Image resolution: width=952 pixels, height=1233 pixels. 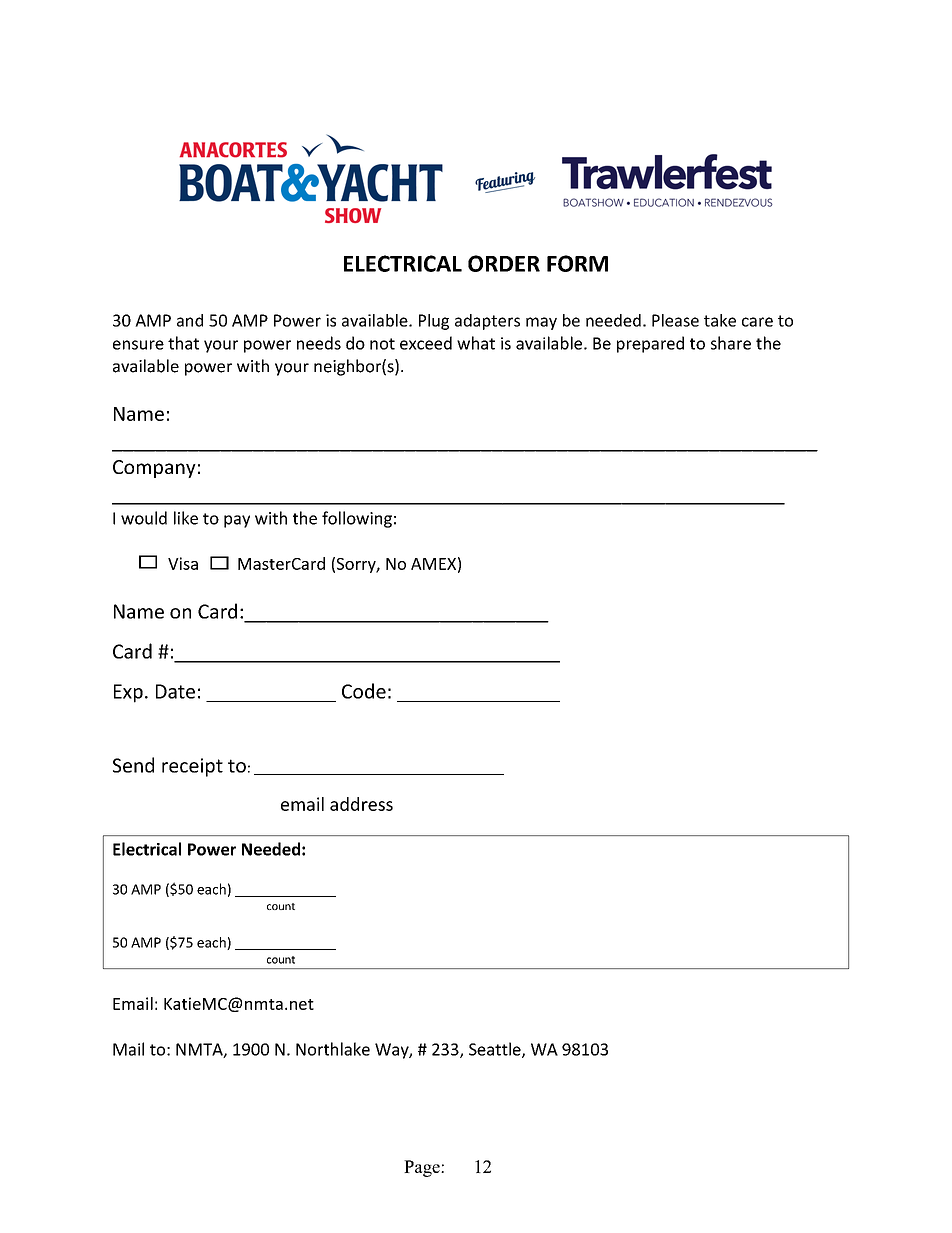 I want to click on Seattle, so click(x=496, y=1050).
